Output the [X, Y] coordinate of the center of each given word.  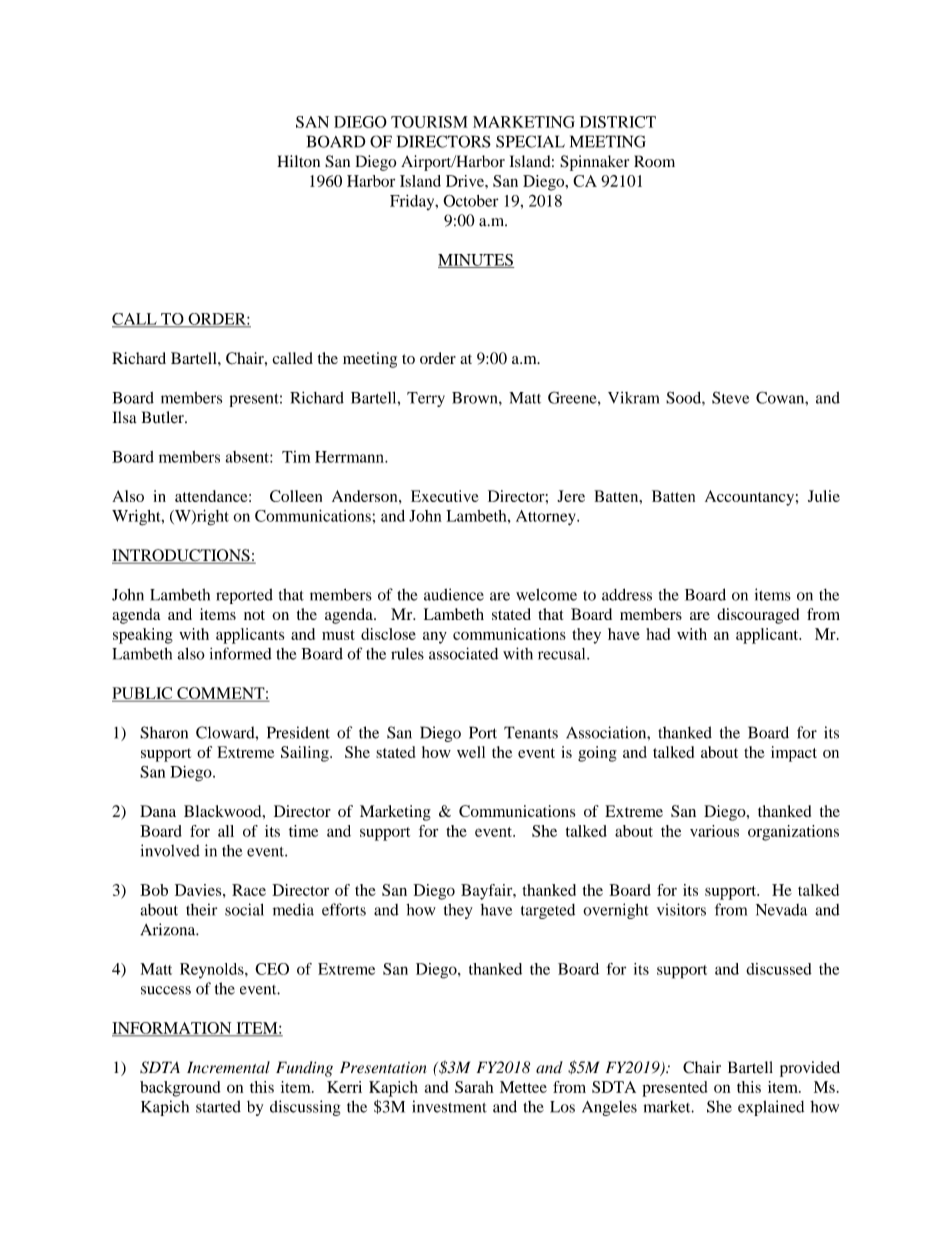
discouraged [758, 616]
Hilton [298, 161]
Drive [466, 181]
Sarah [474, 1087]
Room [654, 161]
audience [454, 594]
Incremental [228, 1067]
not [254, 615]
